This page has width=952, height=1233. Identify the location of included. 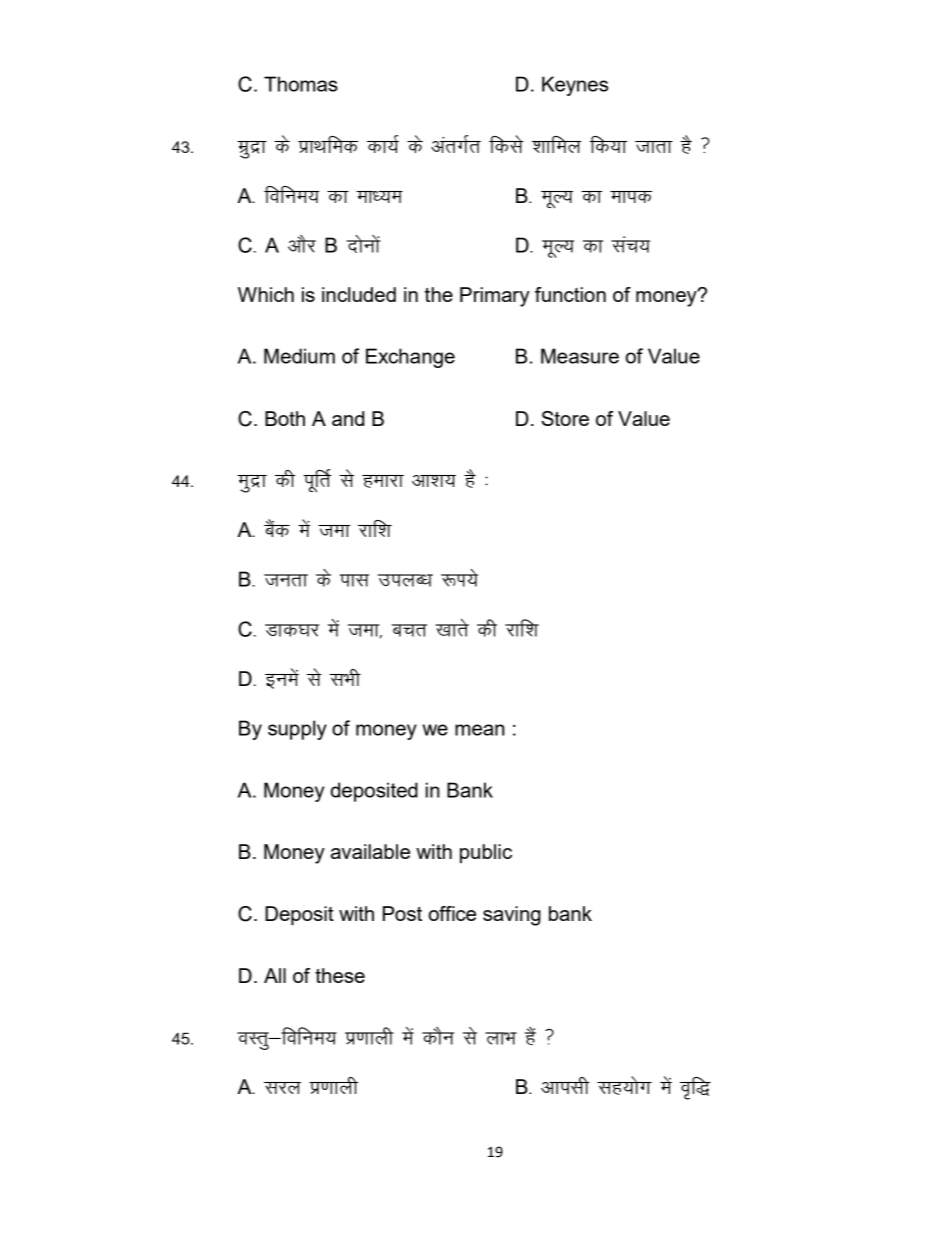
(359, 294).
